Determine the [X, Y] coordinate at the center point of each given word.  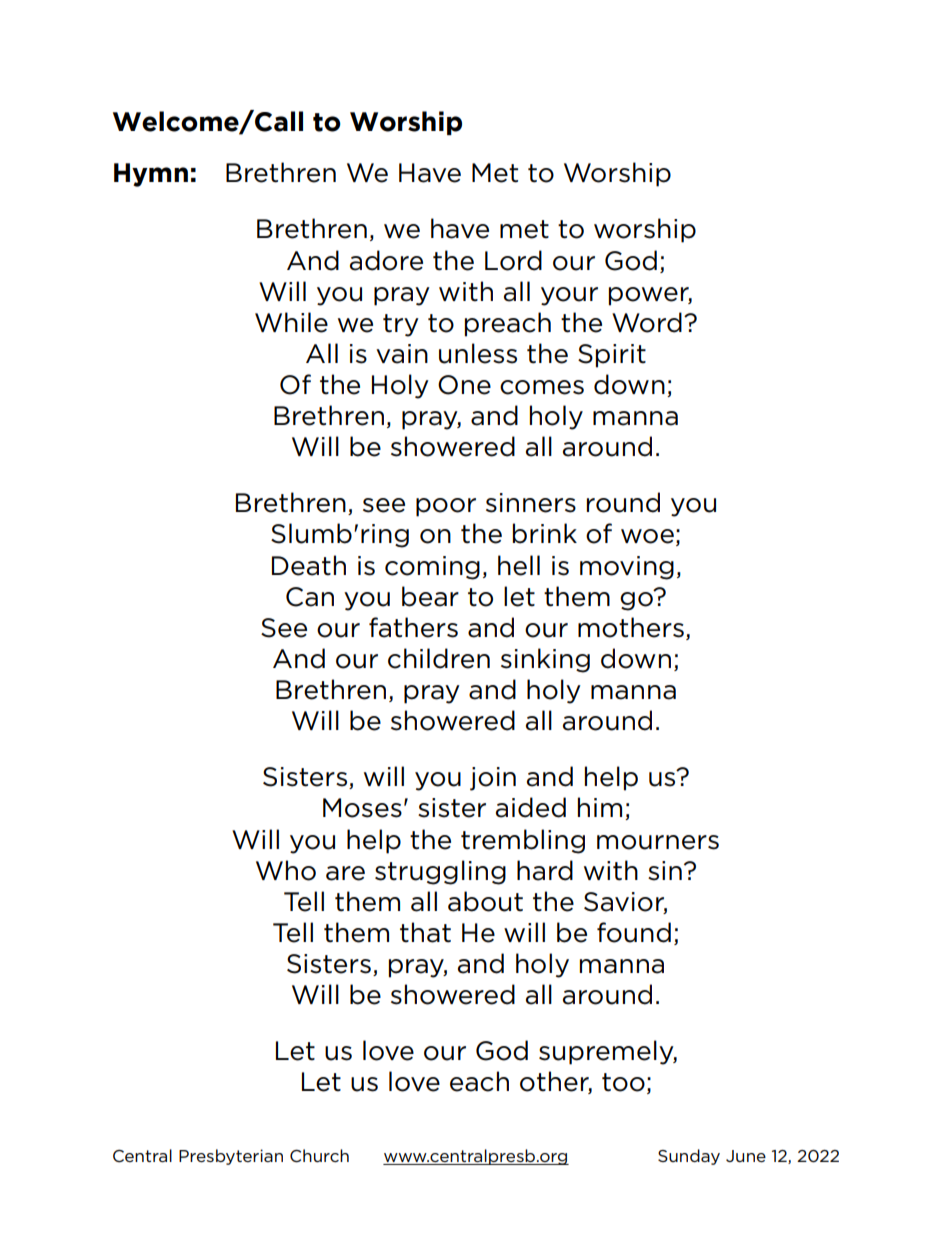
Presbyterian [231, 1157]
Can [310, 597]
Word [647, 322]
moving [627, 568]
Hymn [151, 175]
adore [386, 260]
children [439, 658]
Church [319, 1156]
